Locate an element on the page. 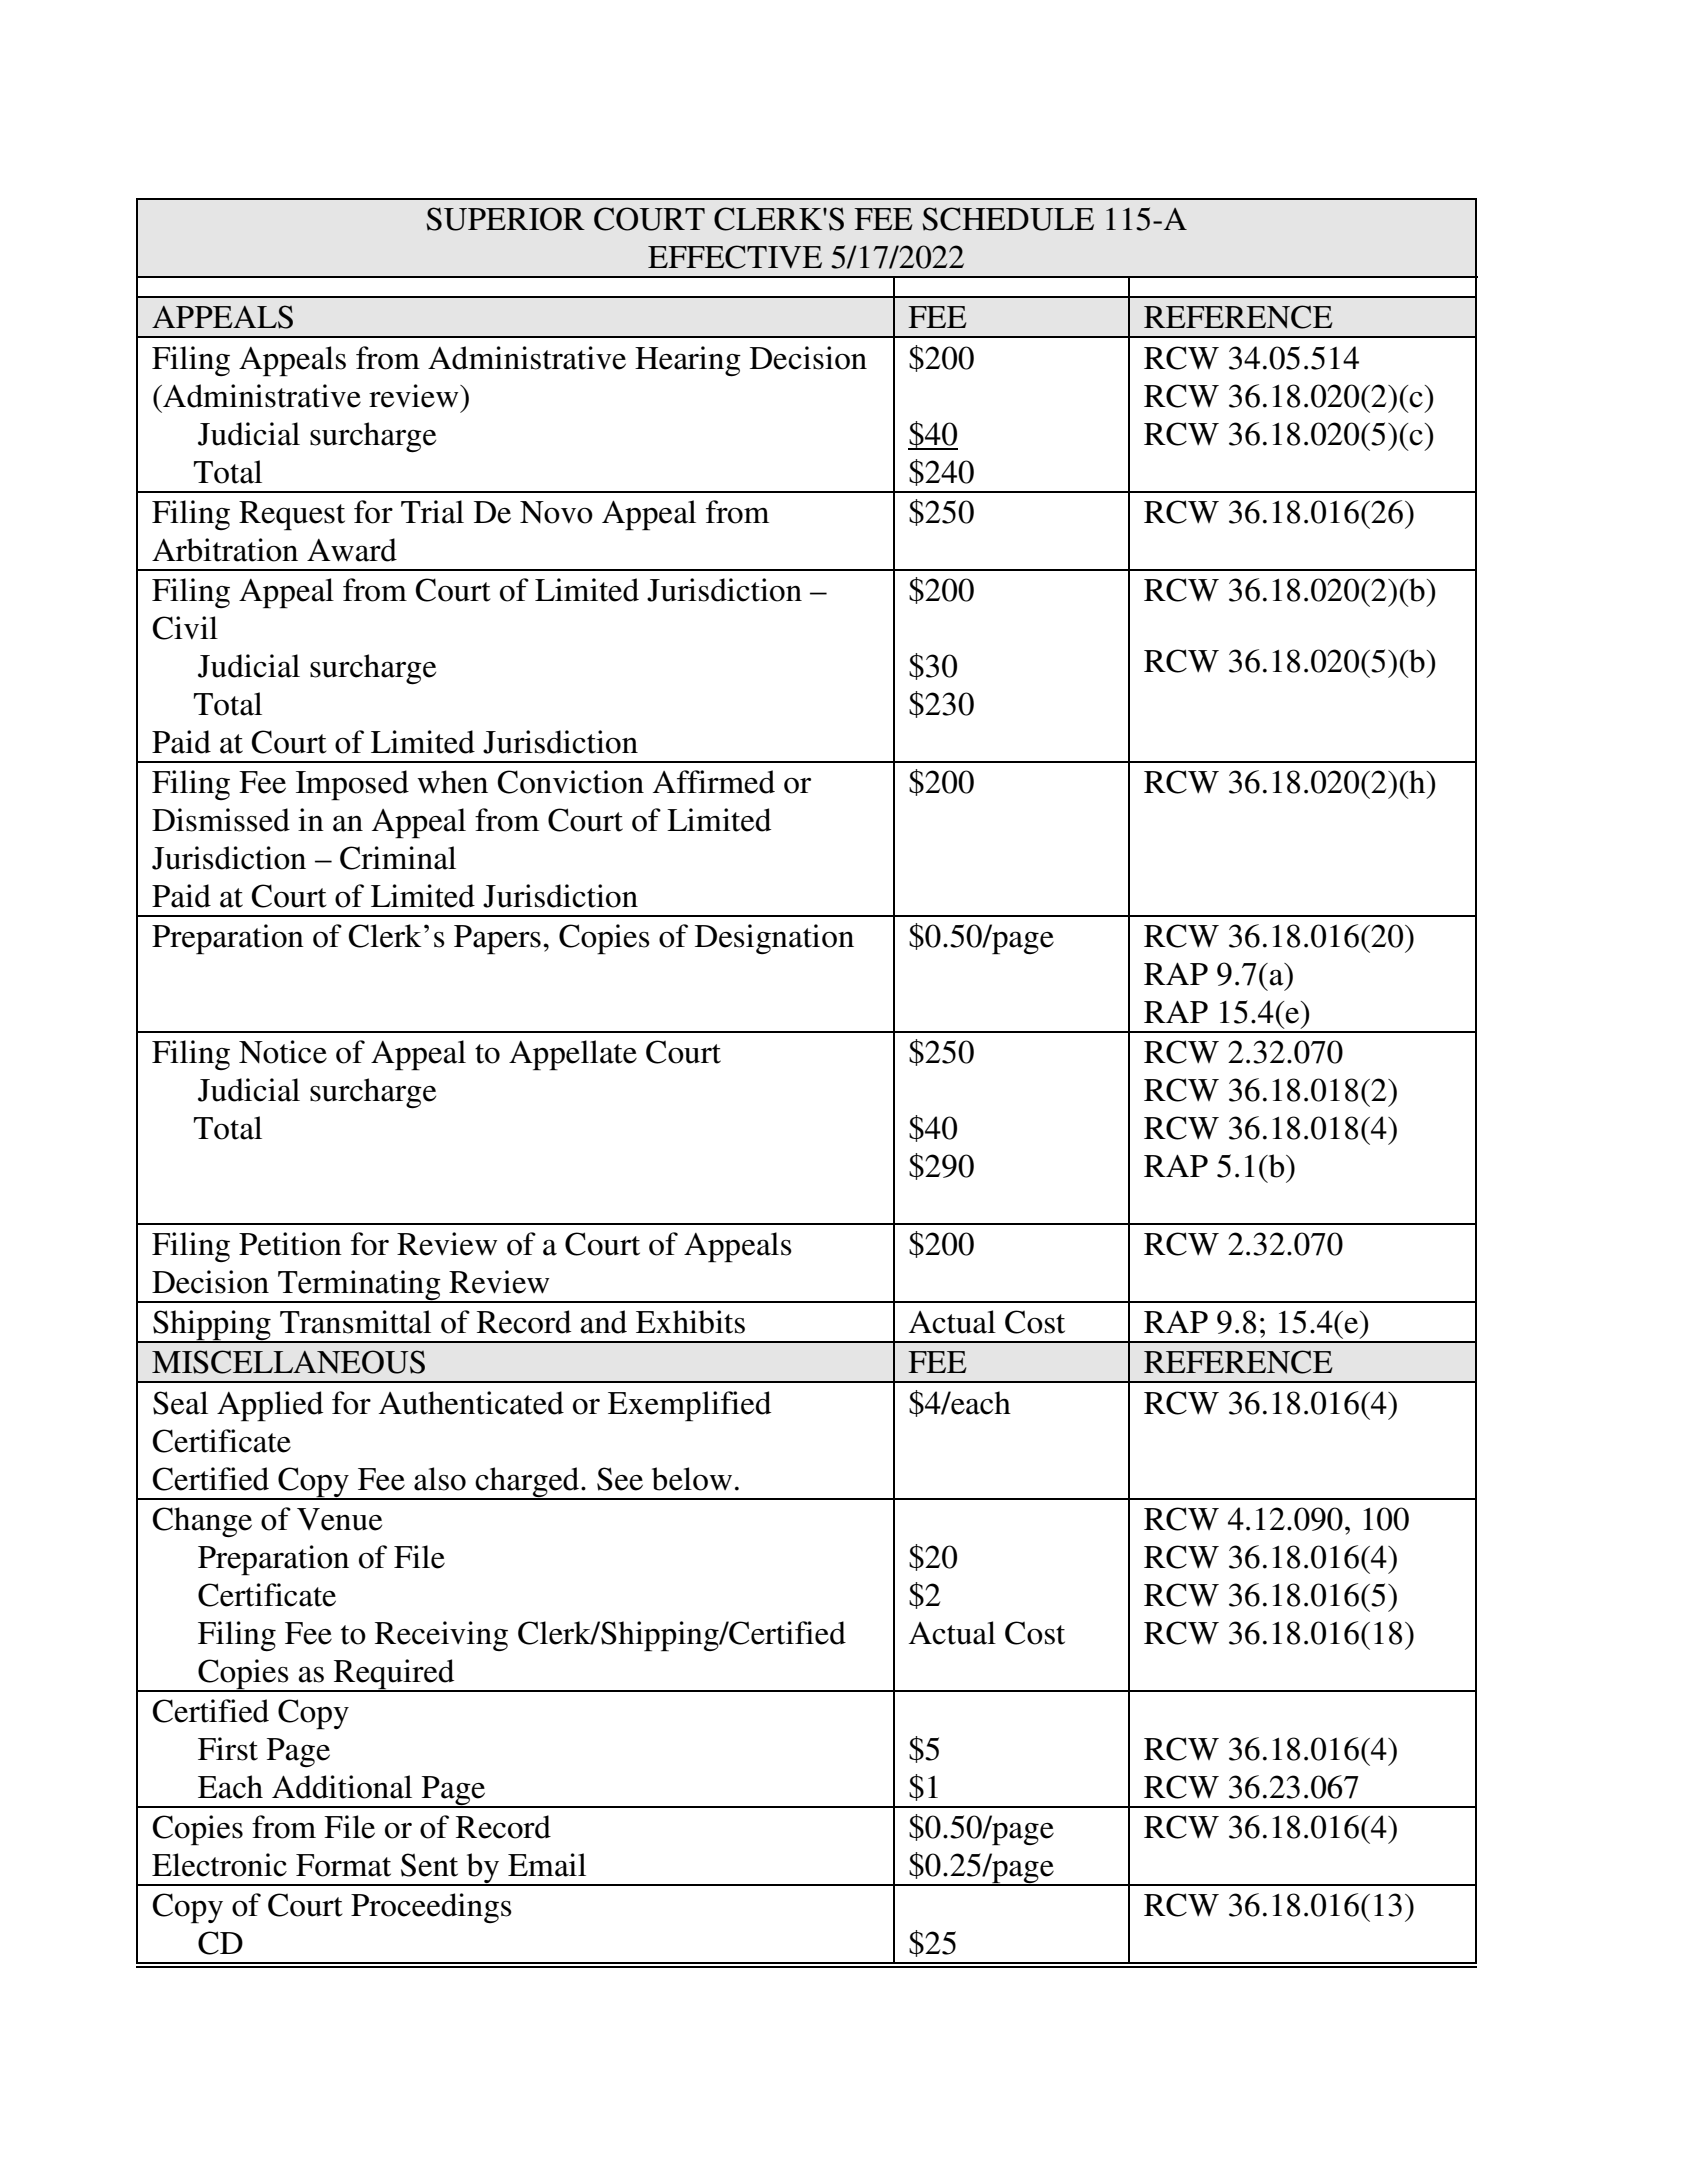  Hearing is located at coordinates (688, 361).
